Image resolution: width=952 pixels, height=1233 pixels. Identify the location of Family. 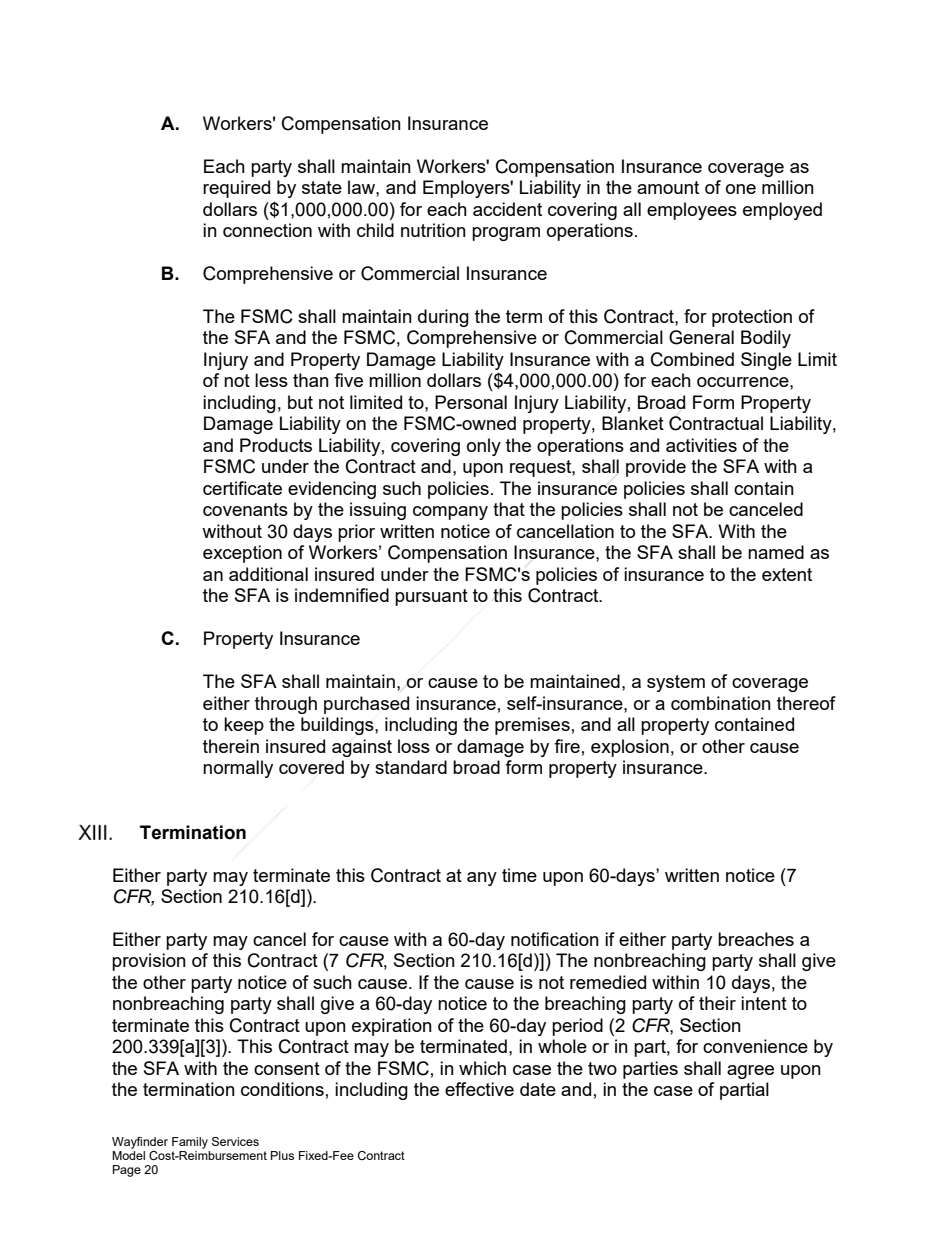
(190, 1143).
